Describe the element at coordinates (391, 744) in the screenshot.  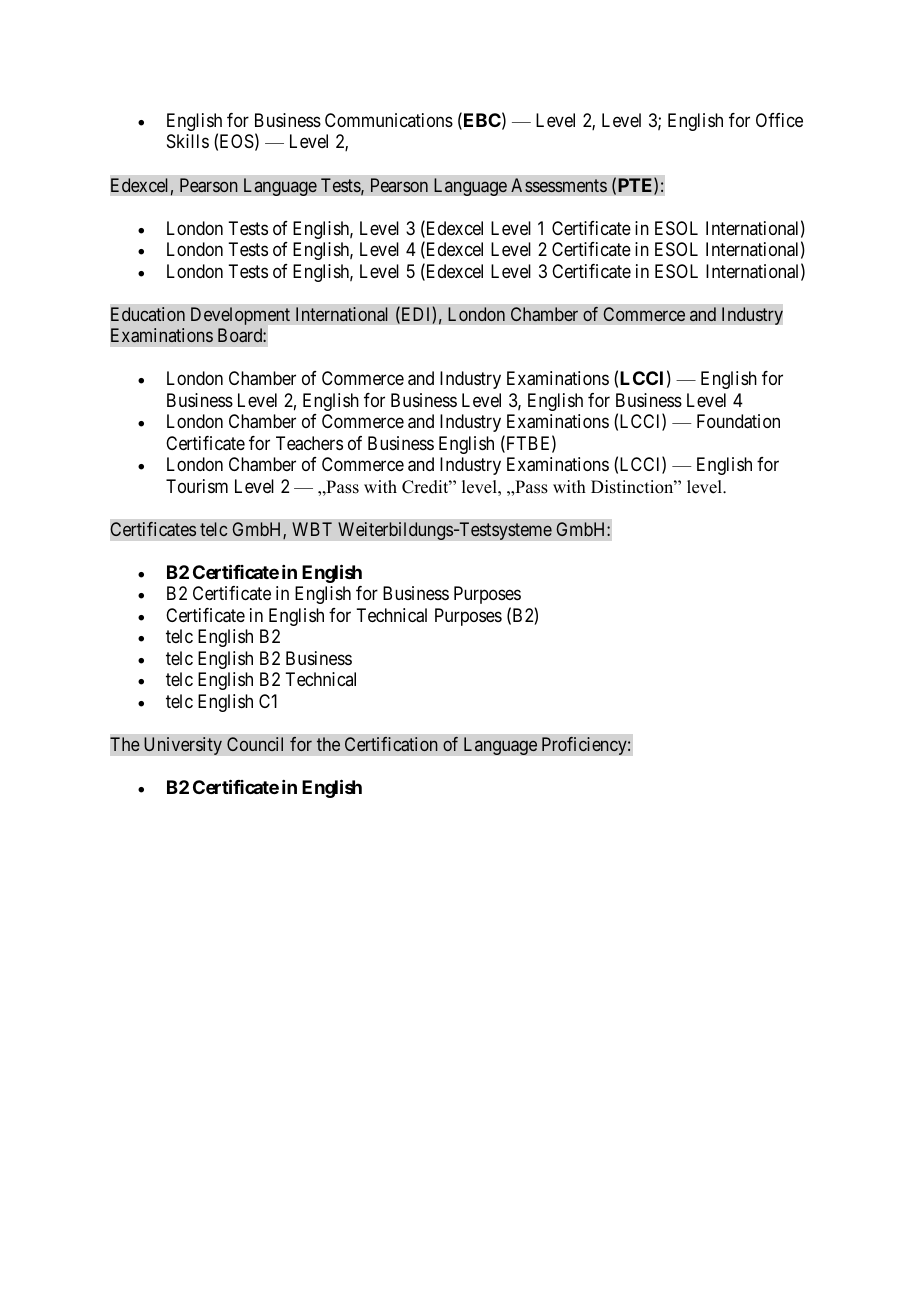
I see `Certification` at that location.
